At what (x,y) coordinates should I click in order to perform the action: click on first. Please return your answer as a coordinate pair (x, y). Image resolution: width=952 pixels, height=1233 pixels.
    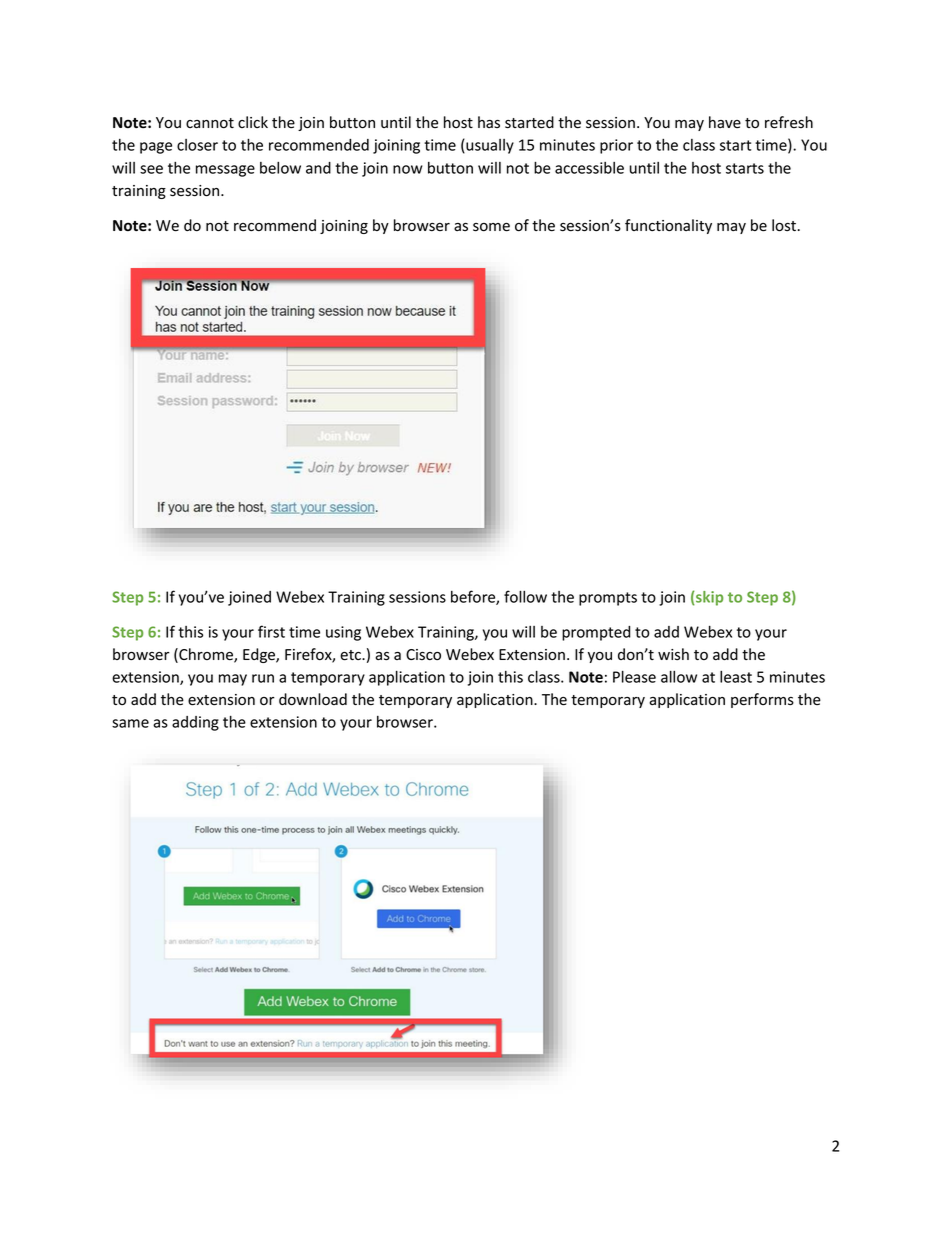
    Looking at the image, I should click on (271, 631).
